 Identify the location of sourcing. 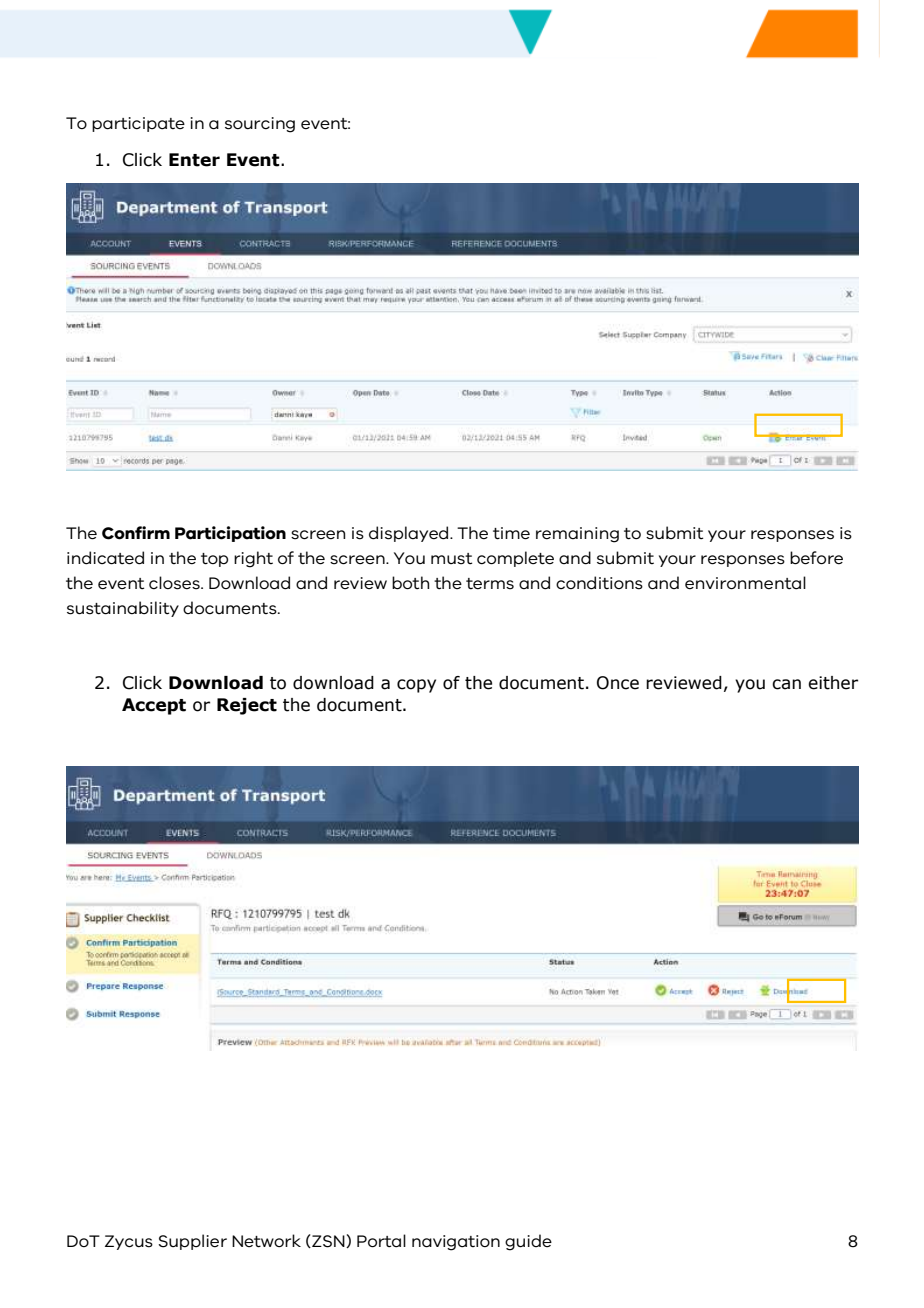
(260, 125).
